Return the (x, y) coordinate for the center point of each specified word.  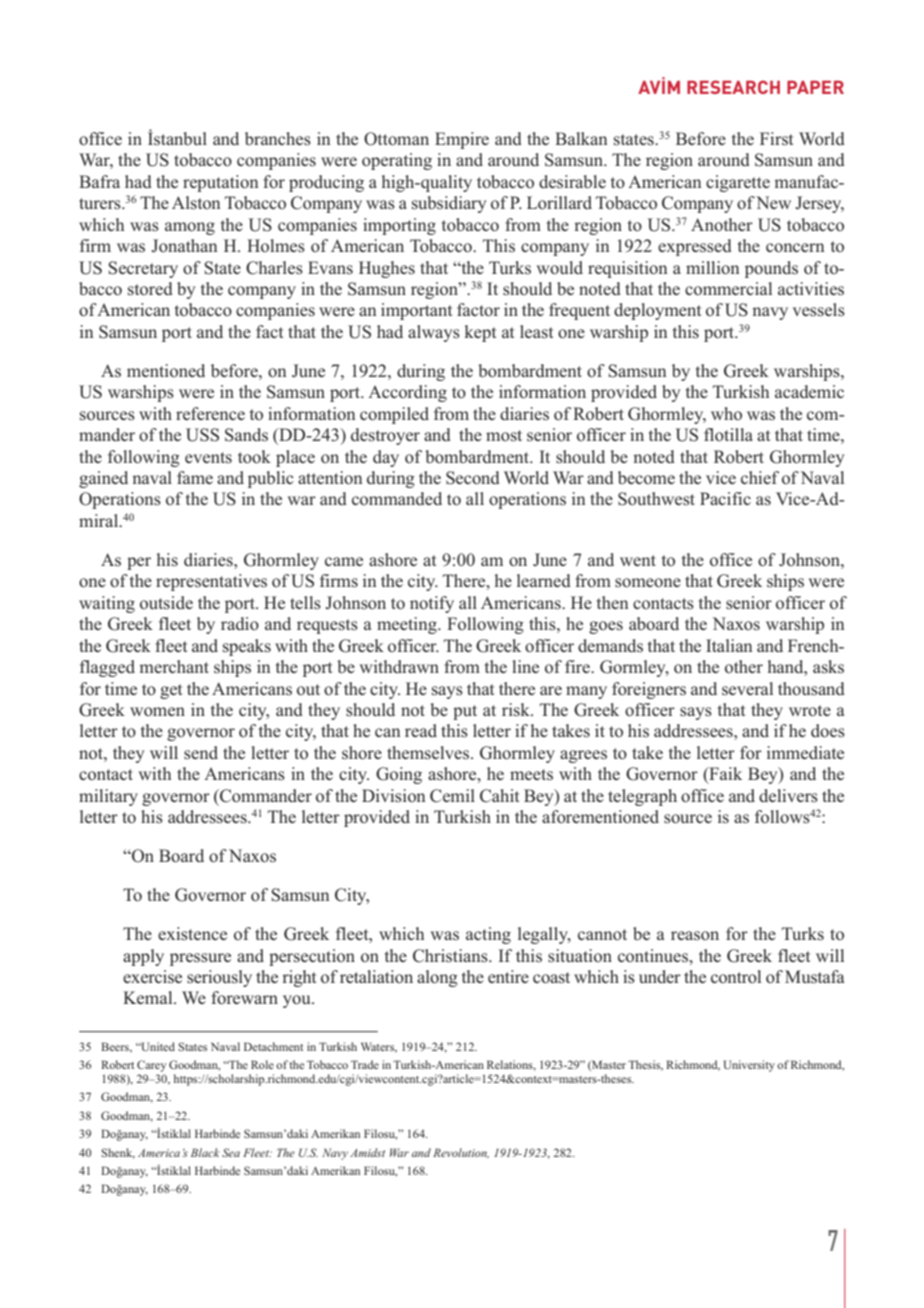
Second (473, 478)
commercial (728, 288)
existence (192, 934)
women (157, 712)
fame (195, 477)
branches (278, 139)
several (747, 688)
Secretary (143, 269)
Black (205, 1152)
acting (488, 935)
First (776, 138)
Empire (462, 140)
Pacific (725, 498)
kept (480, 333)
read (421, 730)
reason (695, 936)
